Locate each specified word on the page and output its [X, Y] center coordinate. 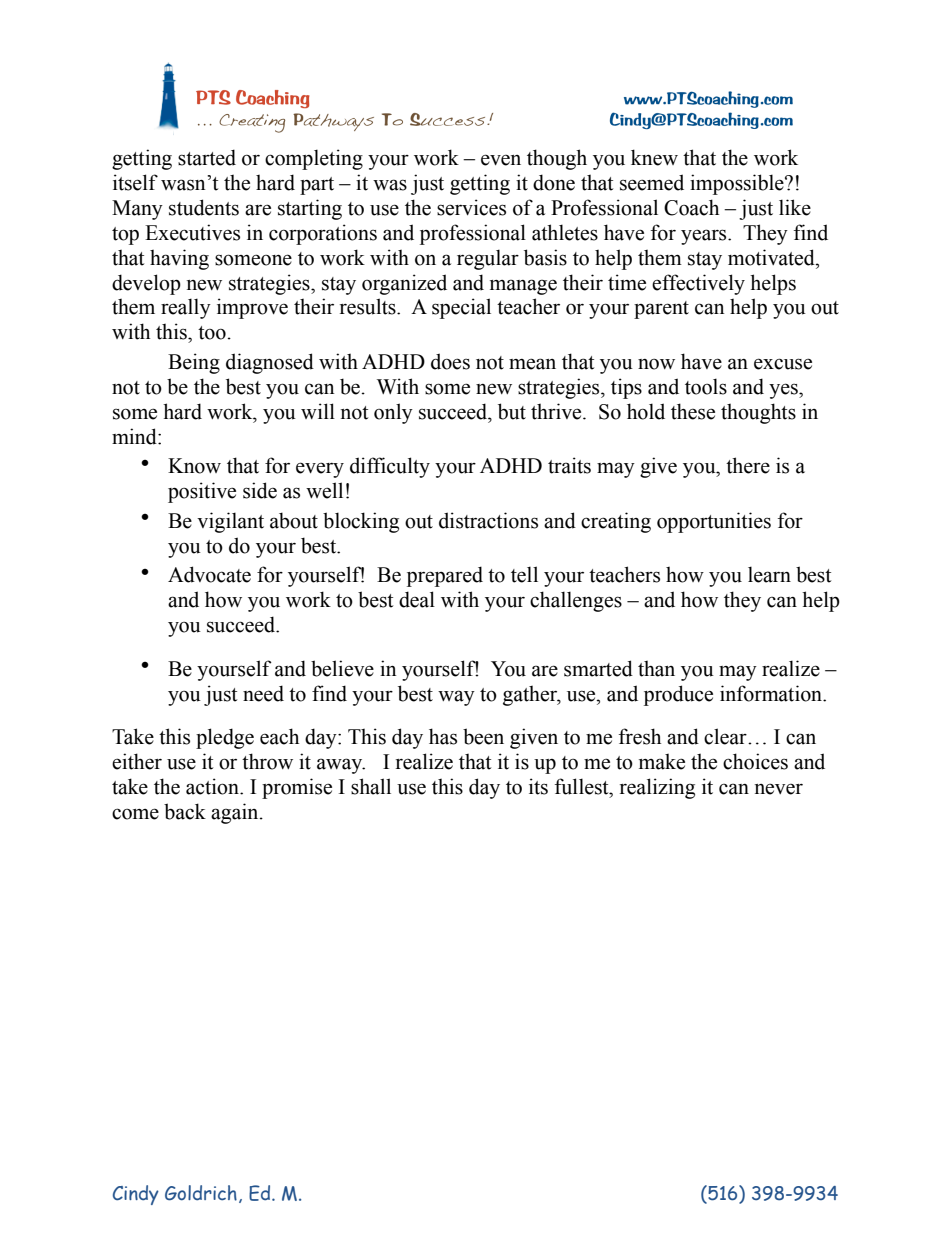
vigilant [230, 522]
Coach [691, 207]
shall [371, 786]
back [185, 811]
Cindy [136, 1195]
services [471, 207]
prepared [445, 576]
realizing [657, 788]
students [204, 207]
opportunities [714, 522]
